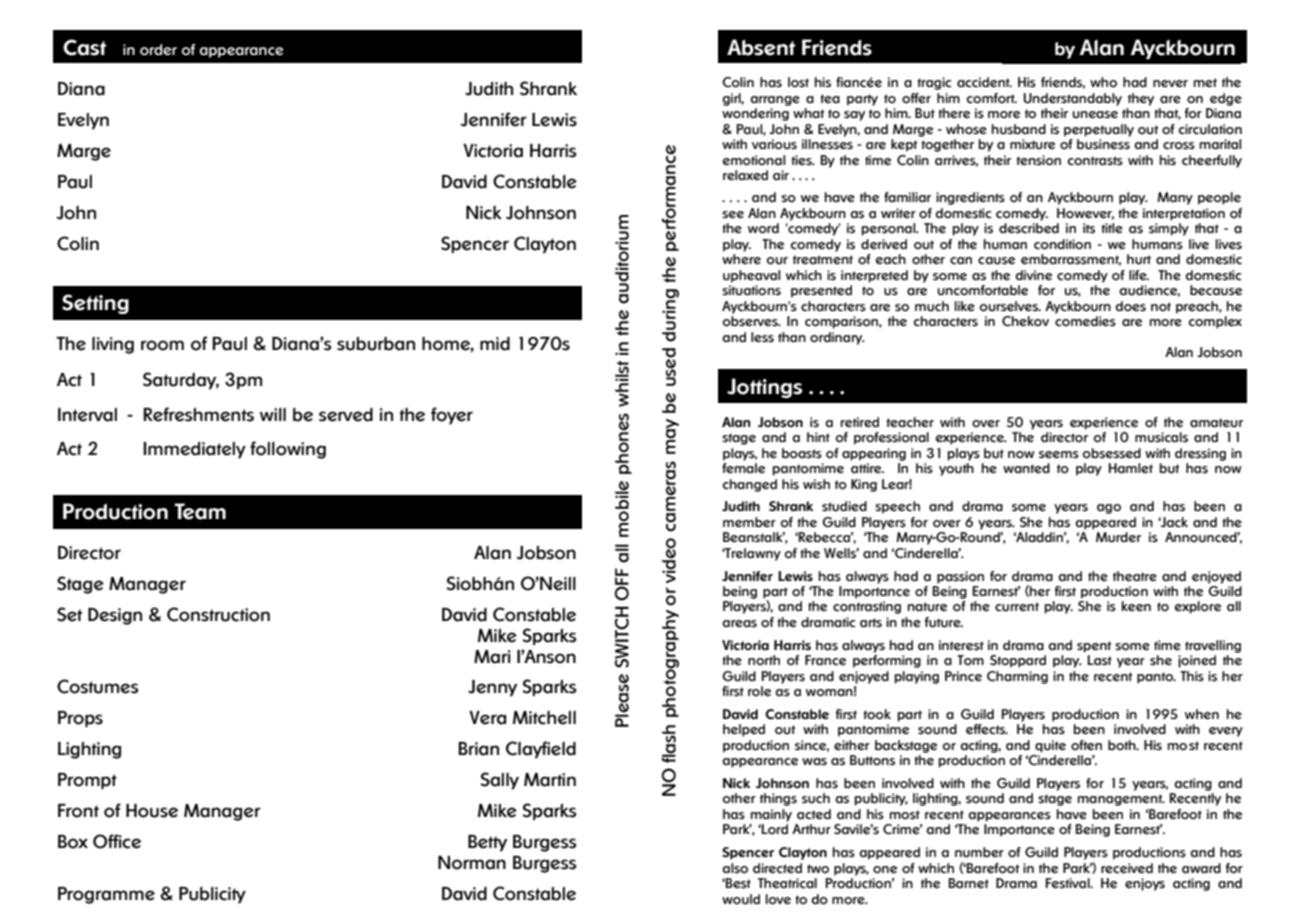 The image size is (1307, 924). What do you see at coordinates (158, 50) in the page?
I see `order` at bounding box center [158, 50].
